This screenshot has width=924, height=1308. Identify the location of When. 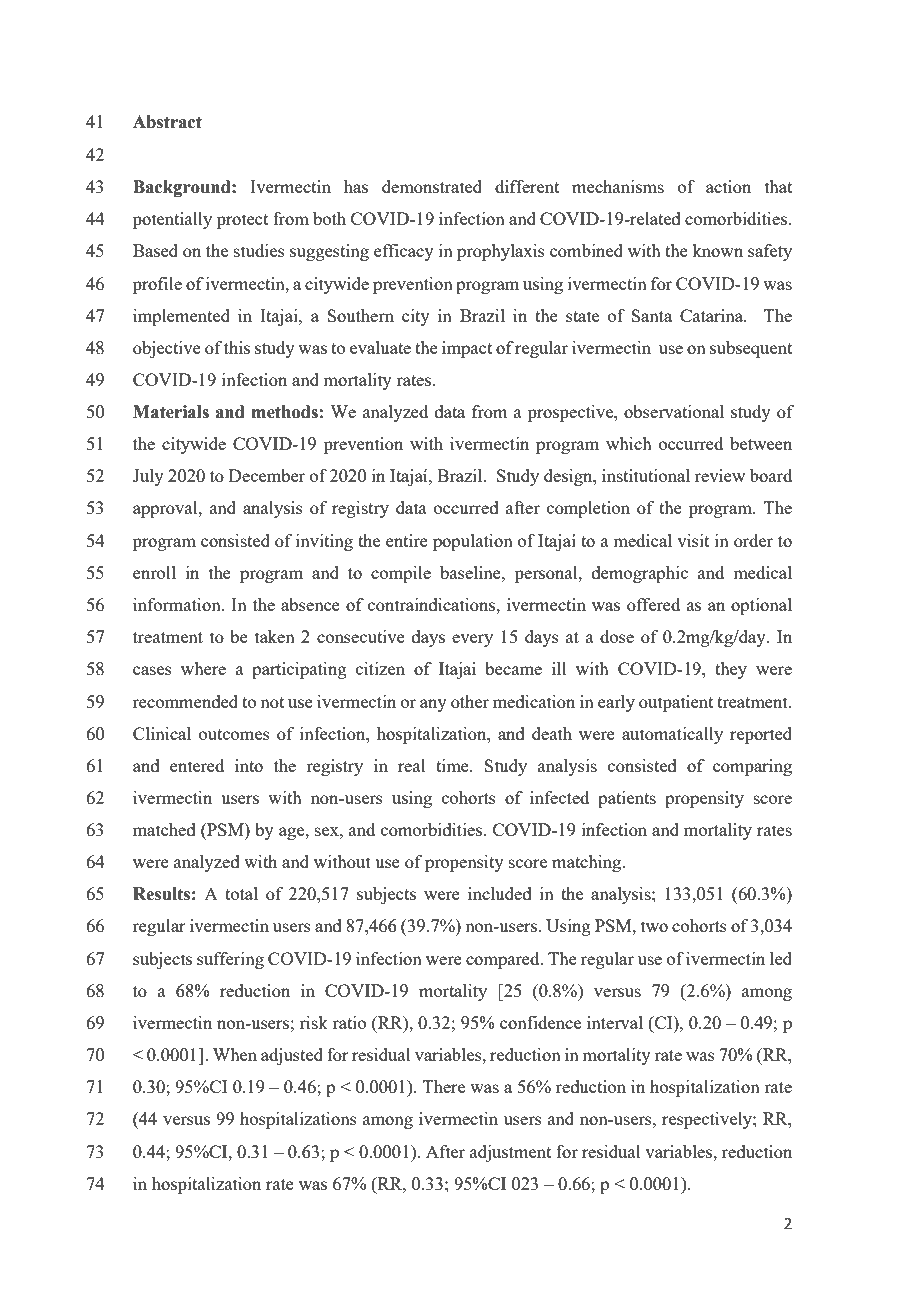
(235, 1054).
